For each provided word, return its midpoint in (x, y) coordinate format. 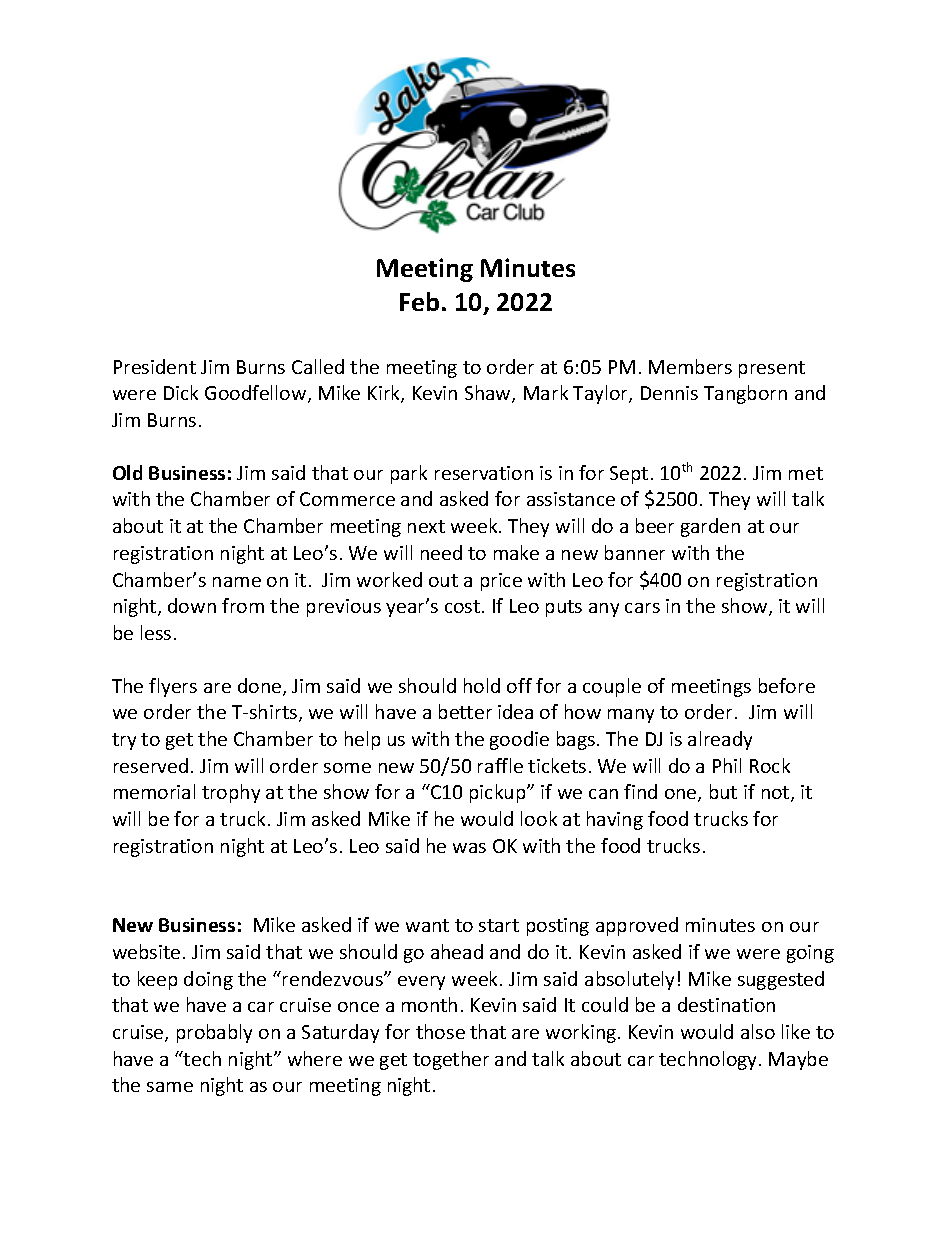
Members (690, 366)
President (155, 366)
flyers (173, 687)
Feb (419, 301)
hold (482, 685)
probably (214, 1033)
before (787, 685)
